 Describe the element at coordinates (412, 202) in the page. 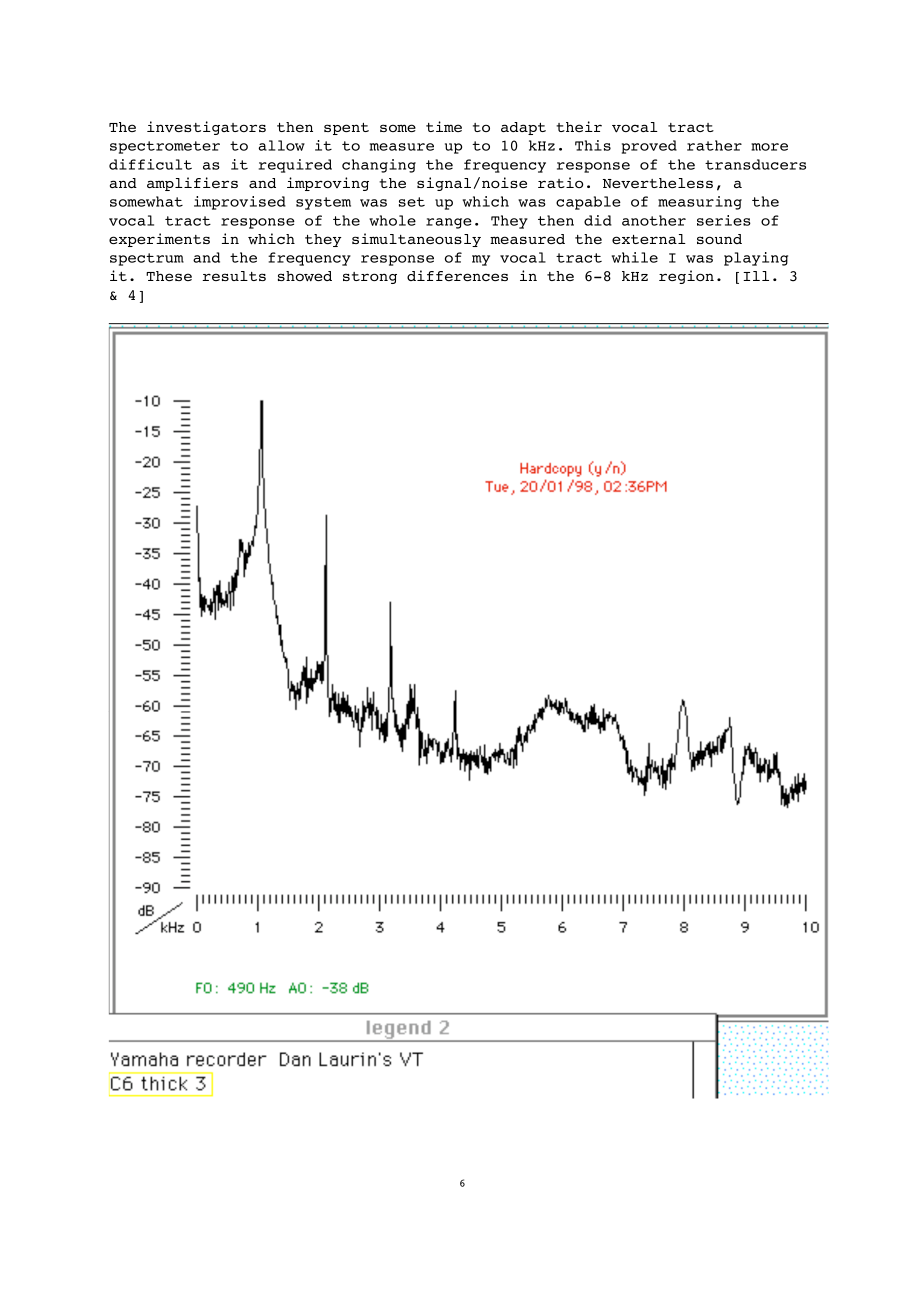

I see `set` at that location.
